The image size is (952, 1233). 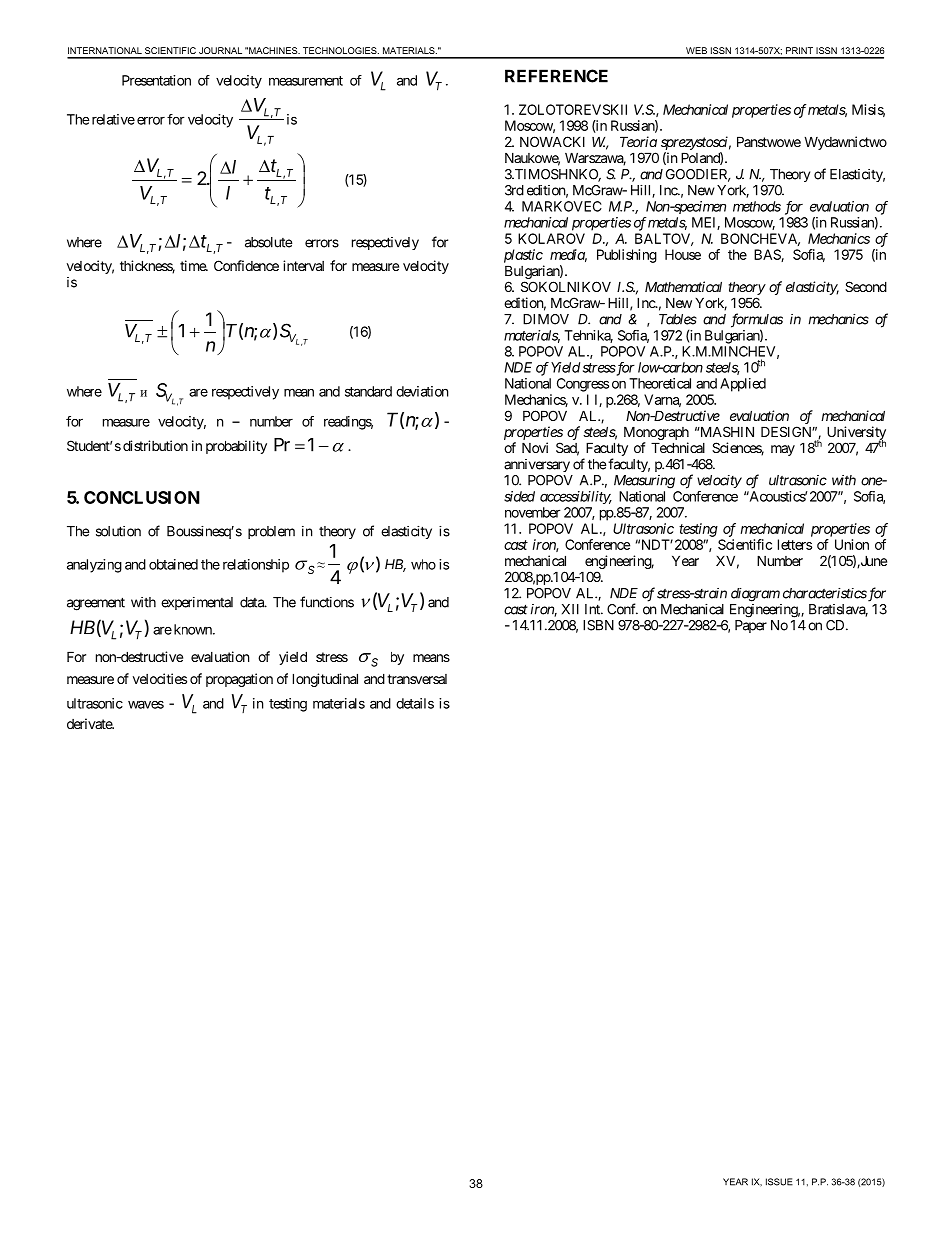 What do you see at coordinates (192, 629) in the page?
I see `known` at bounding box center [192, 629].
